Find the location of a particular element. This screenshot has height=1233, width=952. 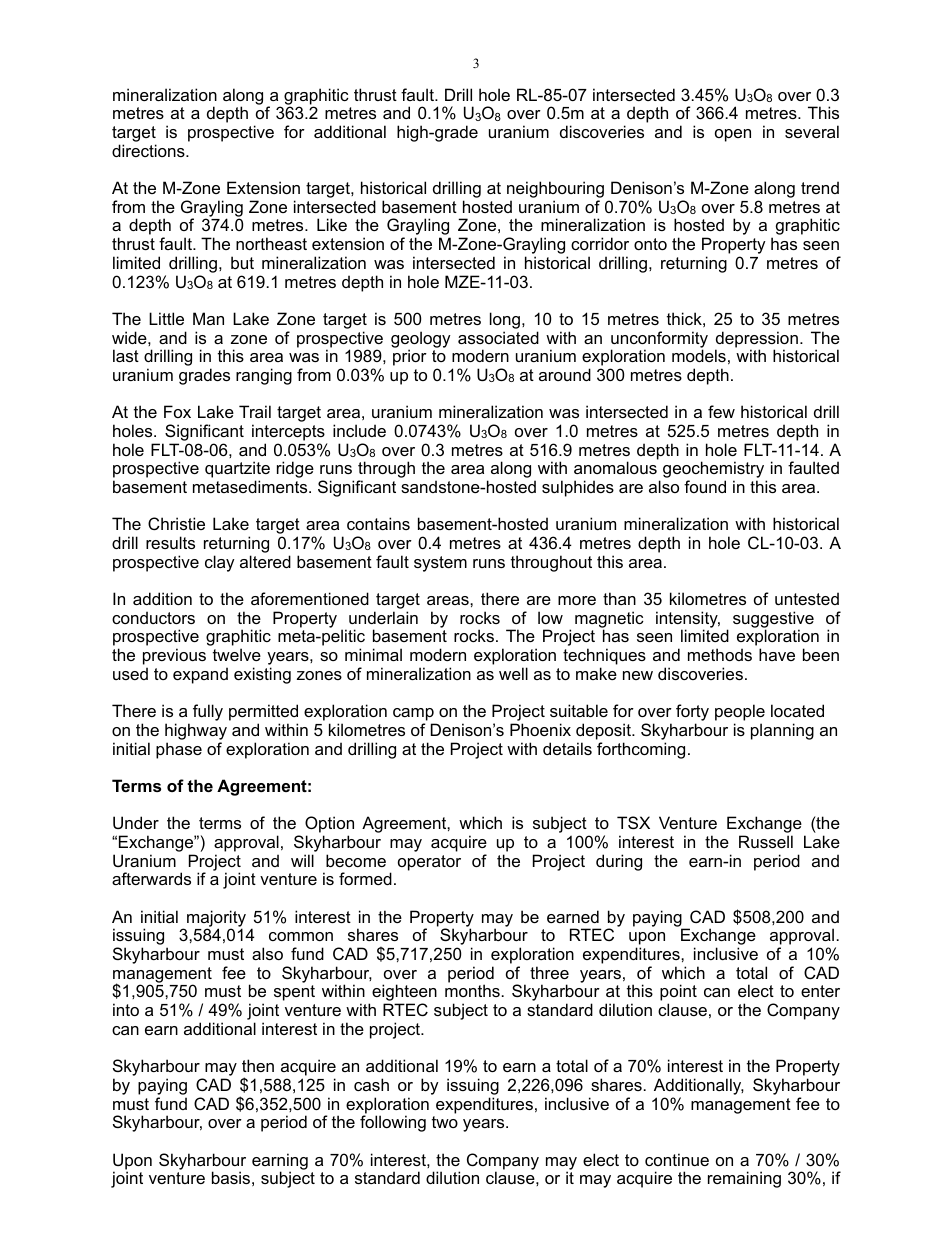

open is located at coordinates (733, 135).
